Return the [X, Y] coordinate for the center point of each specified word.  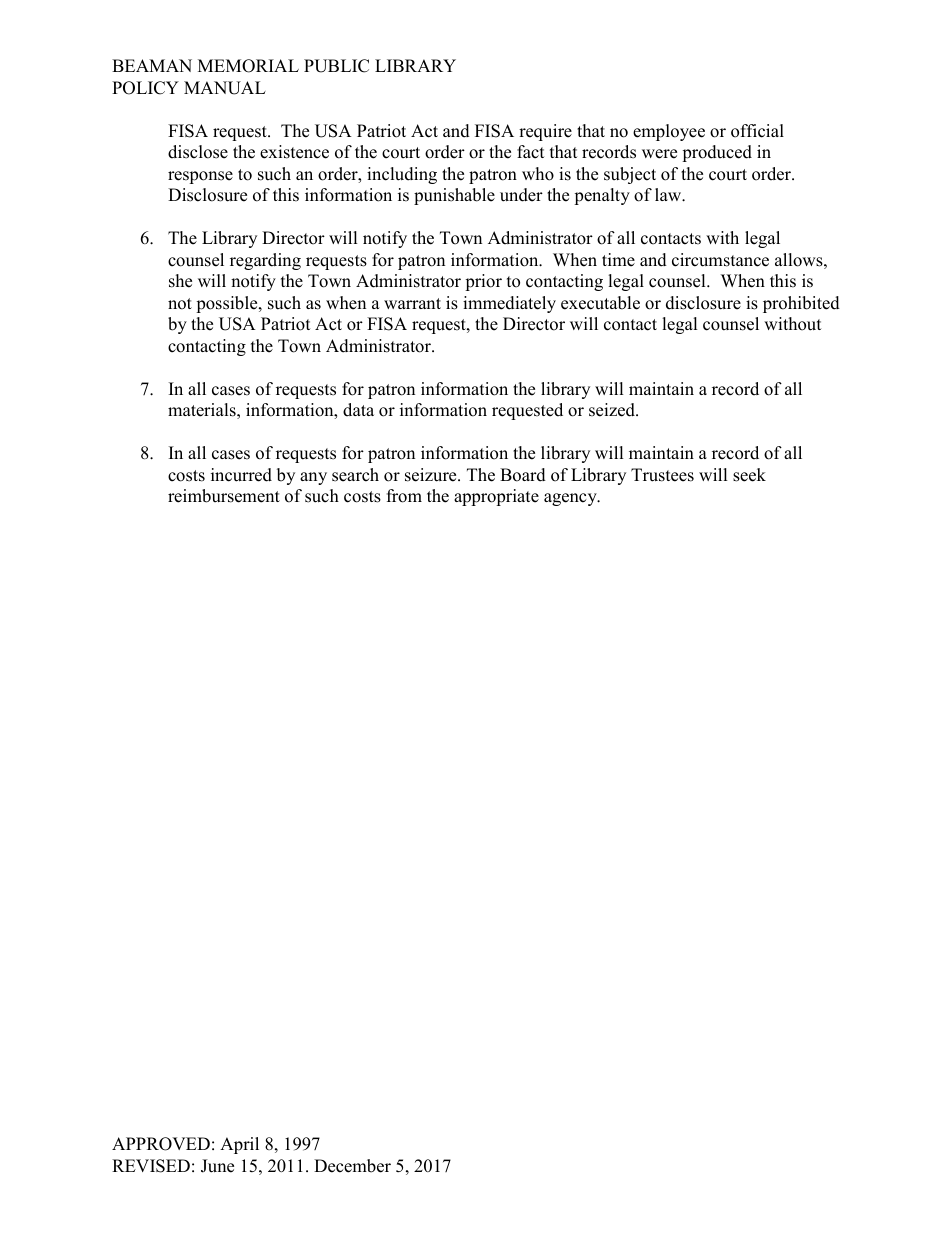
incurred [241, 475]
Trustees [662, 475]
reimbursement [224, 496]
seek [749, 475]
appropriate [496, 497]
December [352, 1166]
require [545, 132]
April [239, 1145]
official [757, 131]
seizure [432, 475]
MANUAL [225, 88]
